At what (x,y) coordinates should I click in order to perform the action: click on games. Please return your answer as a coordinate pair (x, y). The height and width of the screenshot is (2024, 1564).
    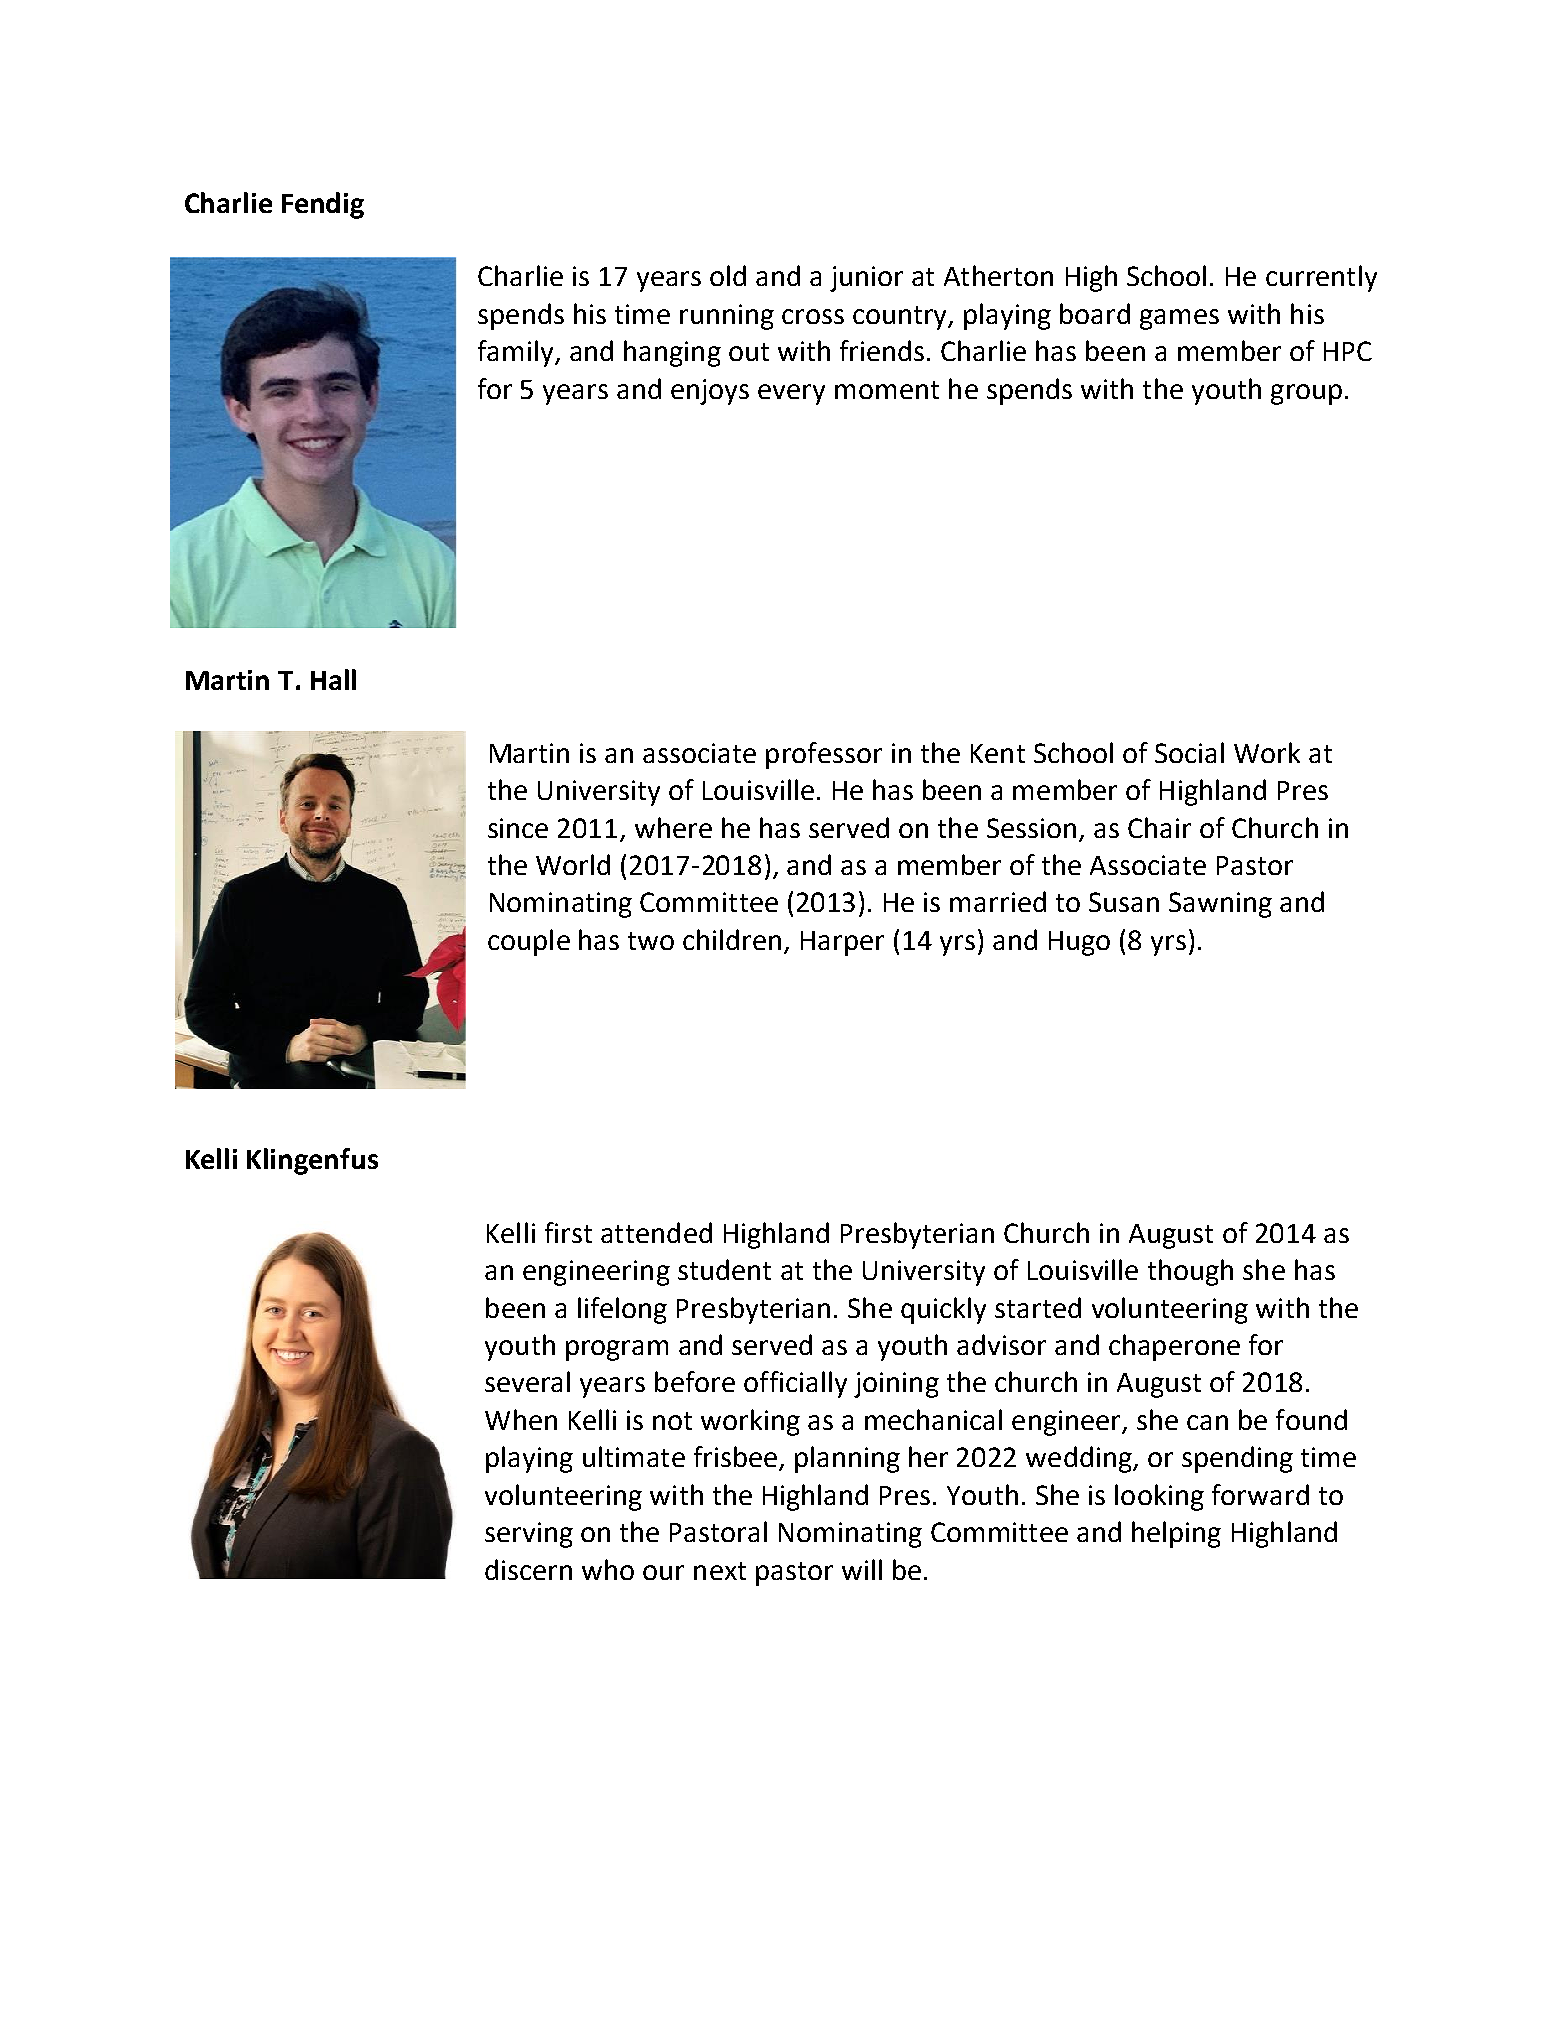
    Looking at the image, I should click on (1179, 319).
